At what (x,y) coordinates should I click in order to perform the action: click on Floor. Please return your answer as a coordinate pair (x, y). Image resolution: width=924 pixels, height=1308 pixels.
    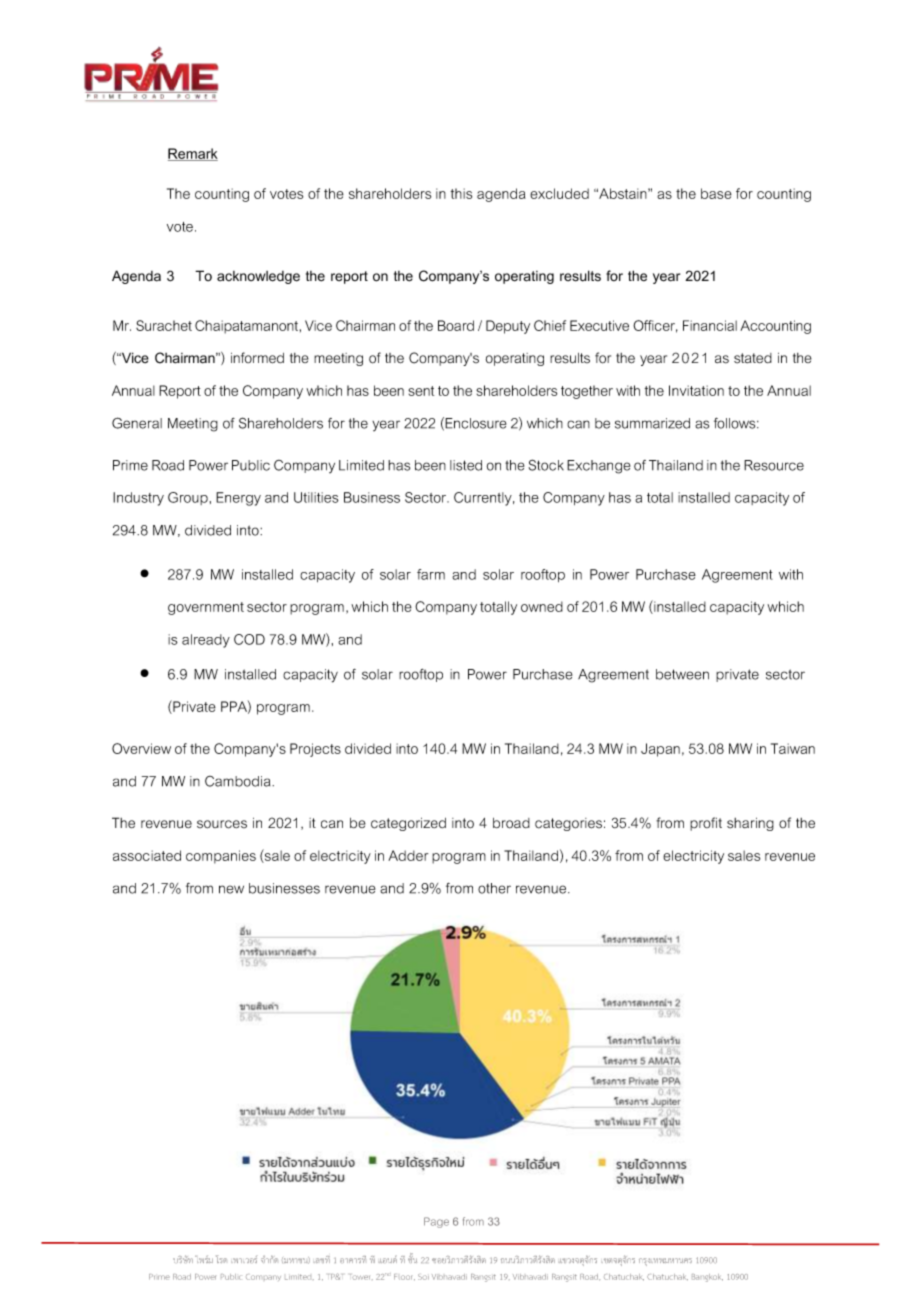
    Looking at the image, I should click on (404, 1277).
